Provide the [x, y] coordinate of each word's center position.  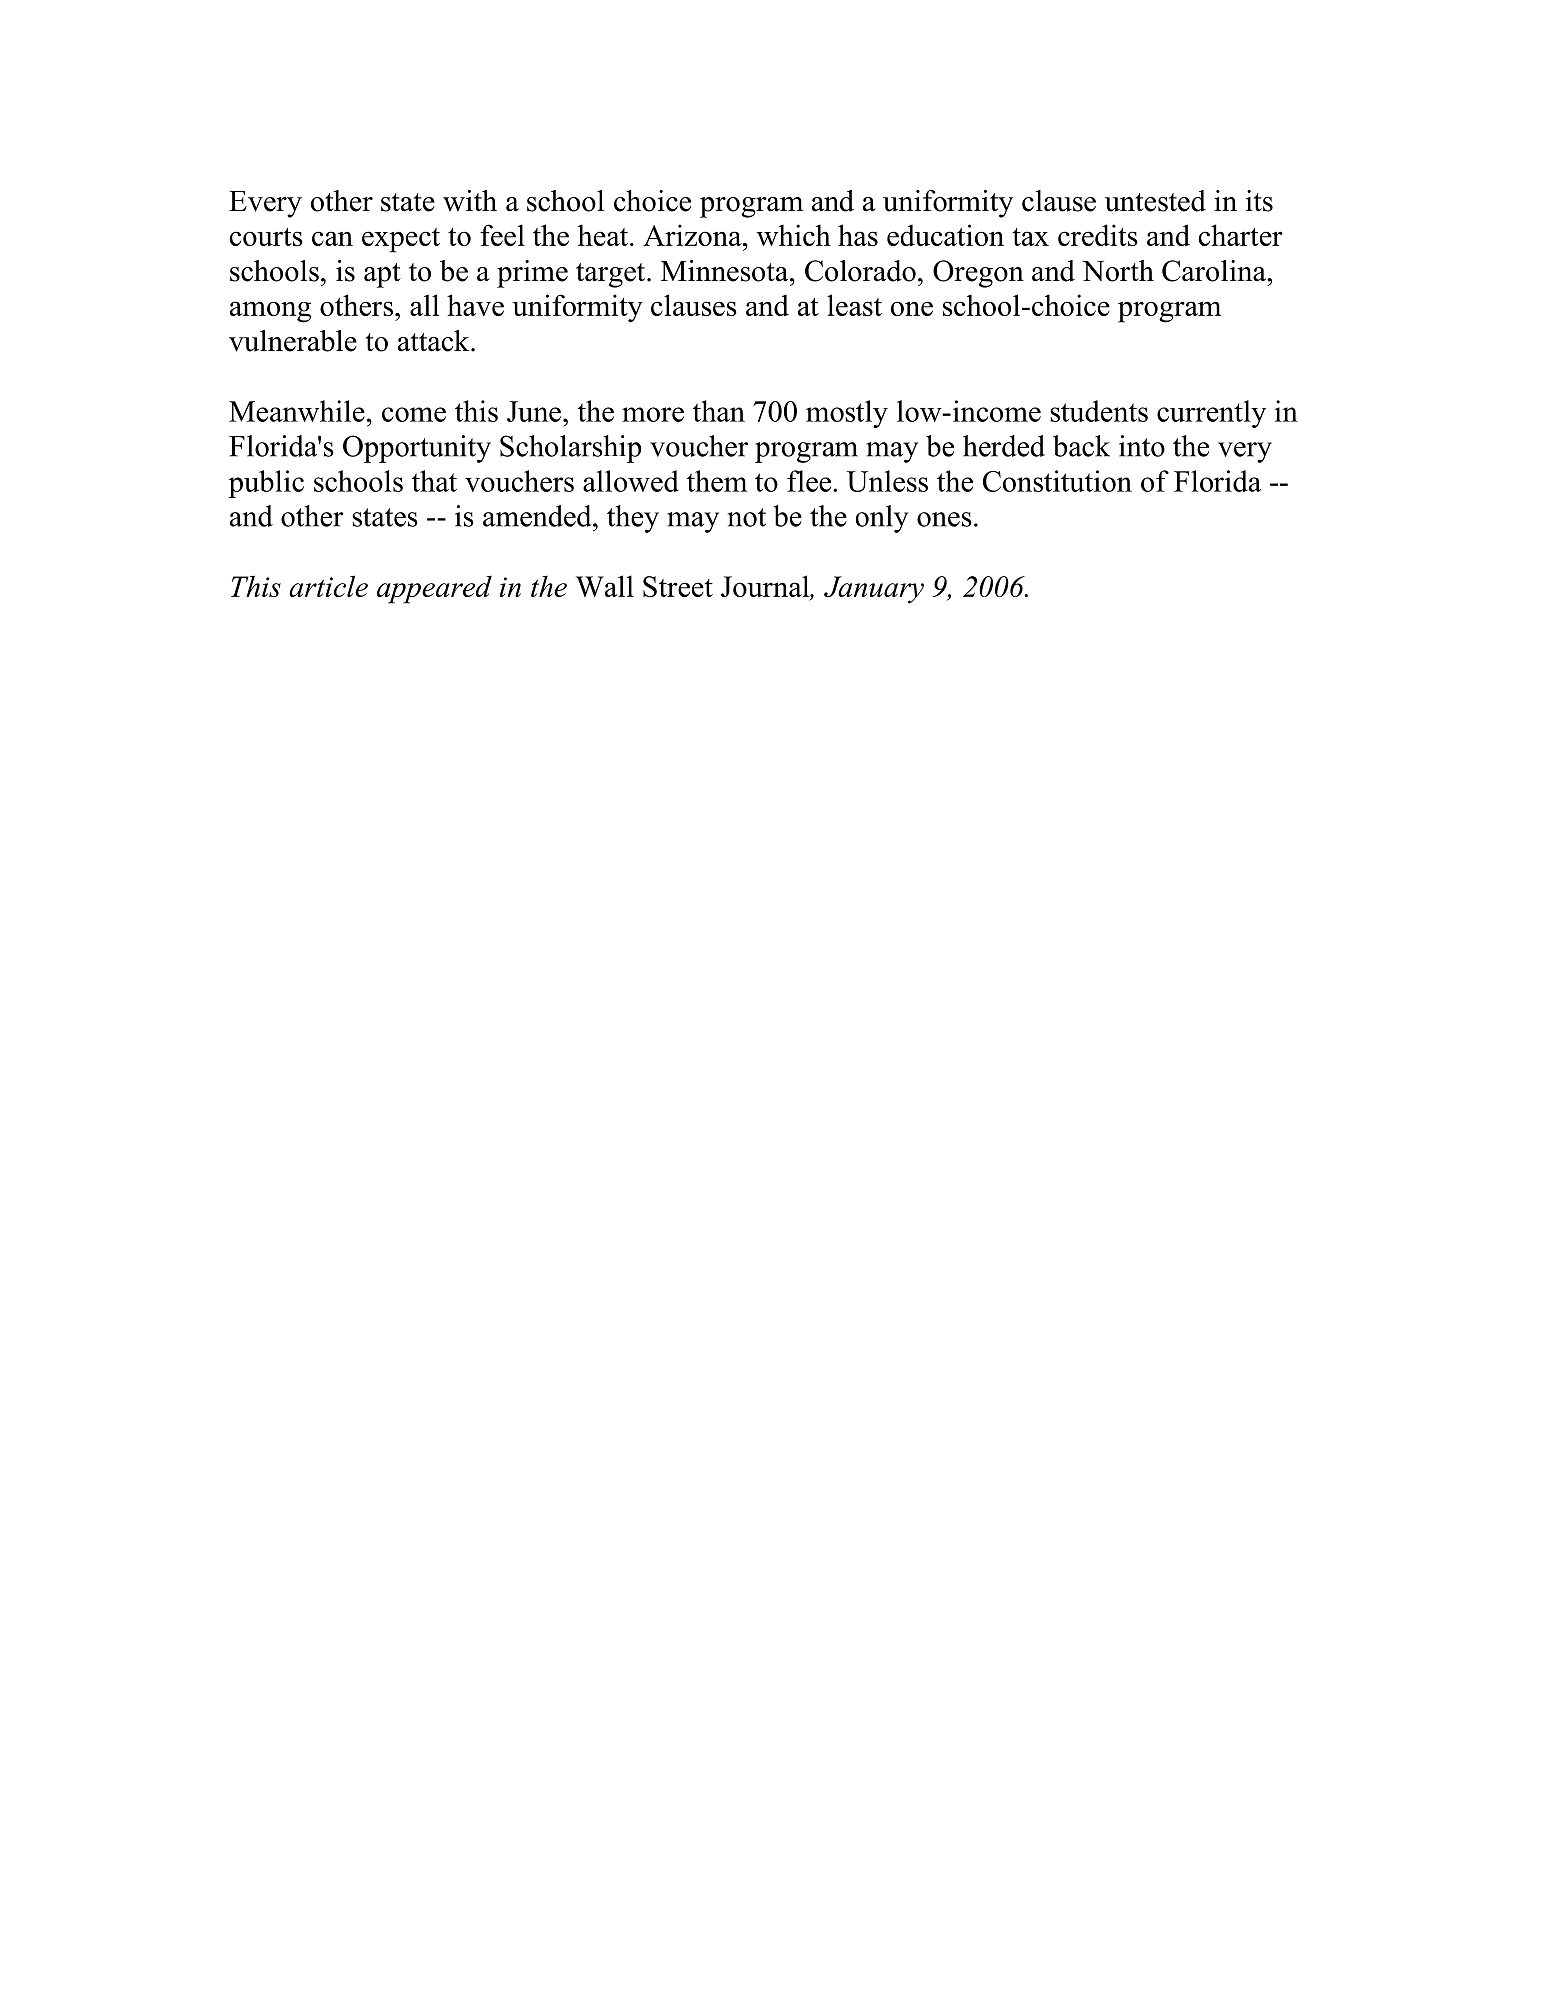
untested [1155, 201]
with [470, 200]
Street [678, 586]
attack [435, 341]
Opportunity [417, 449]
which [794, 235]
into [1142, 446]
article [328, 586]
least [854, 305]
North [1118, 271]
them [717, 481]
